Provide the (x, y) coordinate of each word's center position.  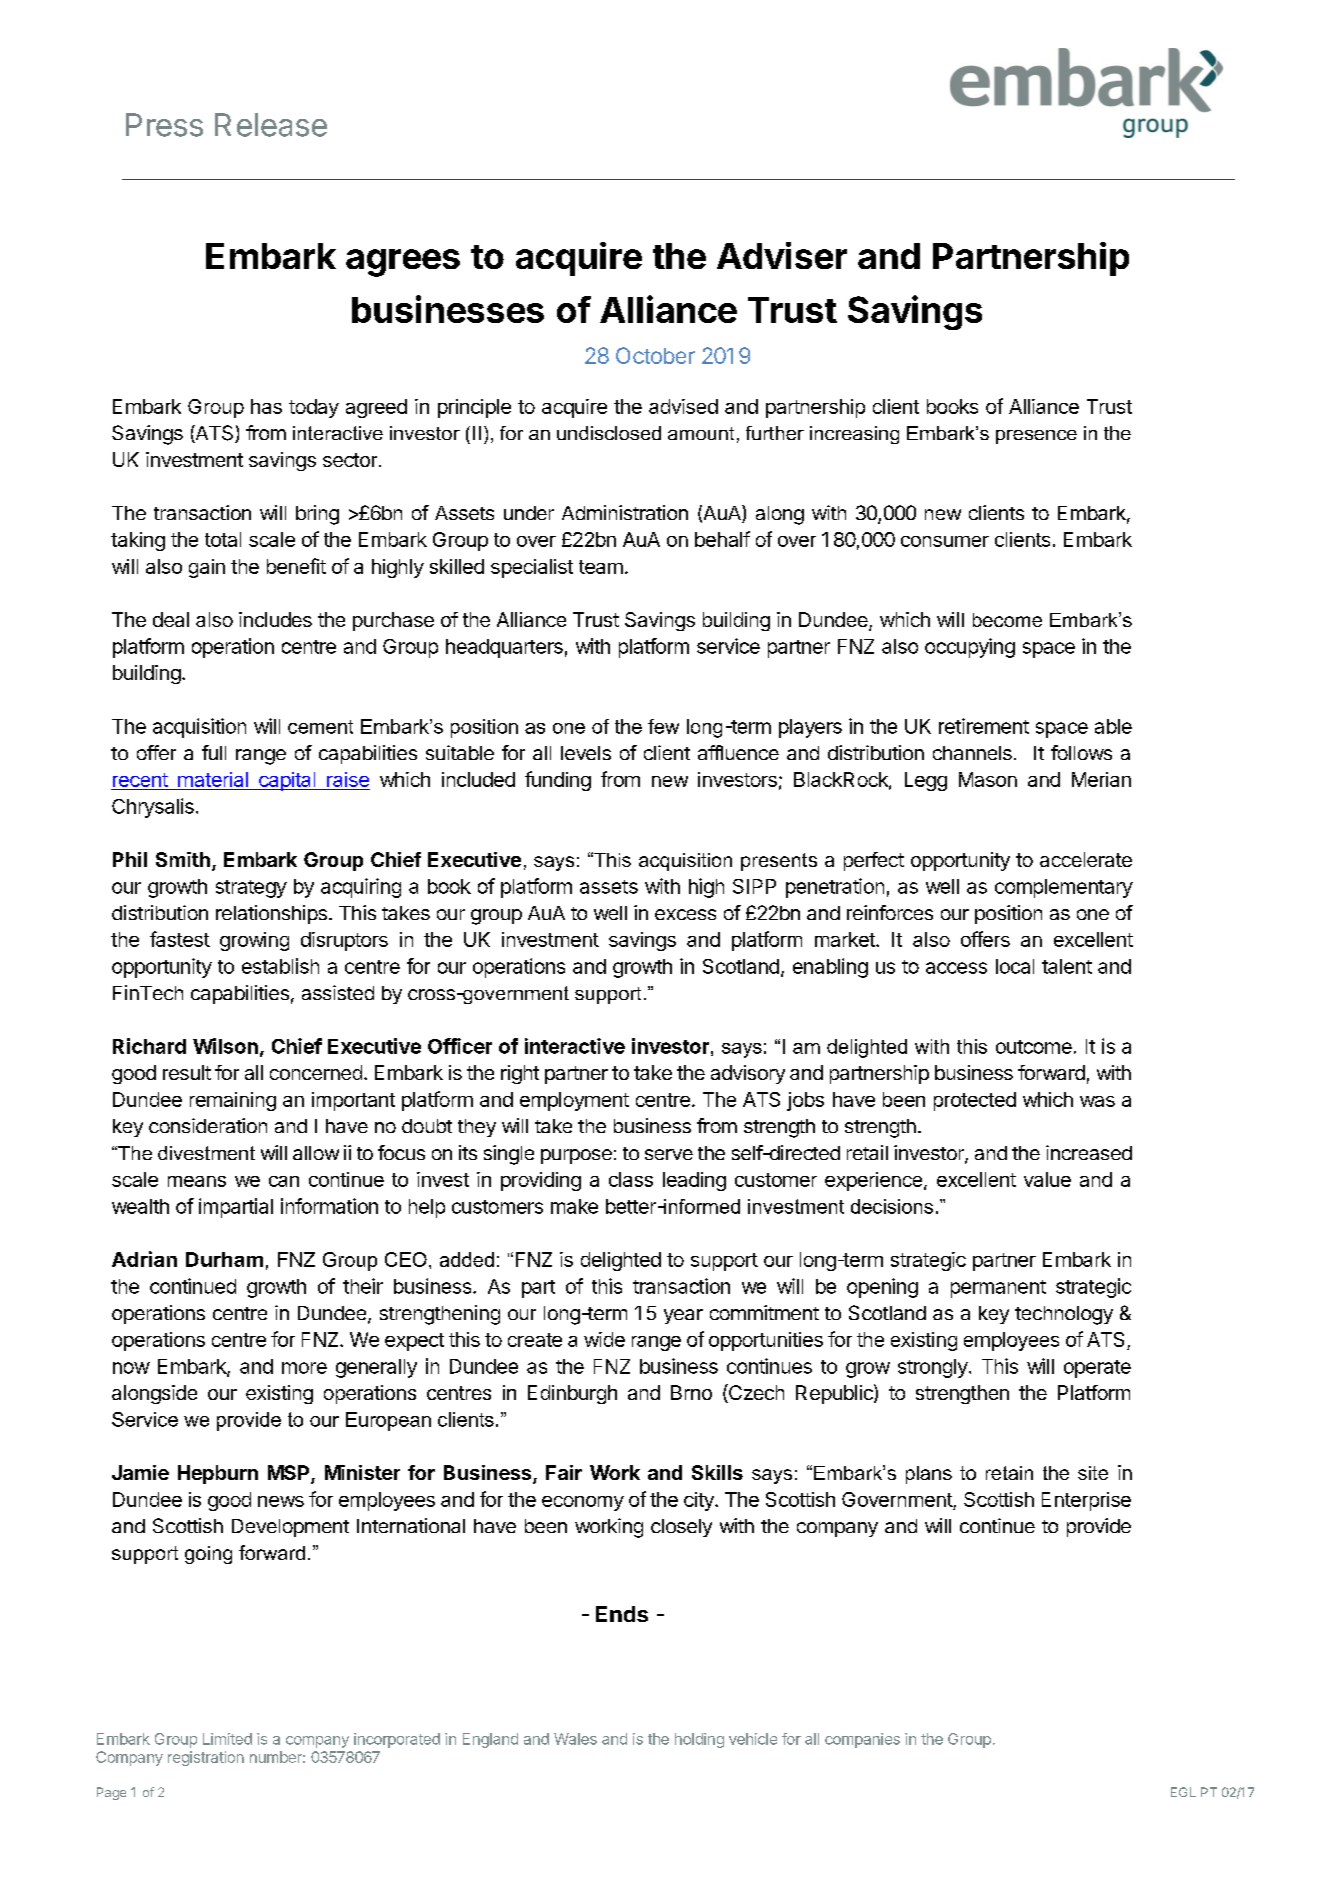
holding (699, 1740)
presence (1036, 437)
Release (271, 125)
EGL (1183, 1792)
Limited (227, 1739)
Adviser (782, 255)
